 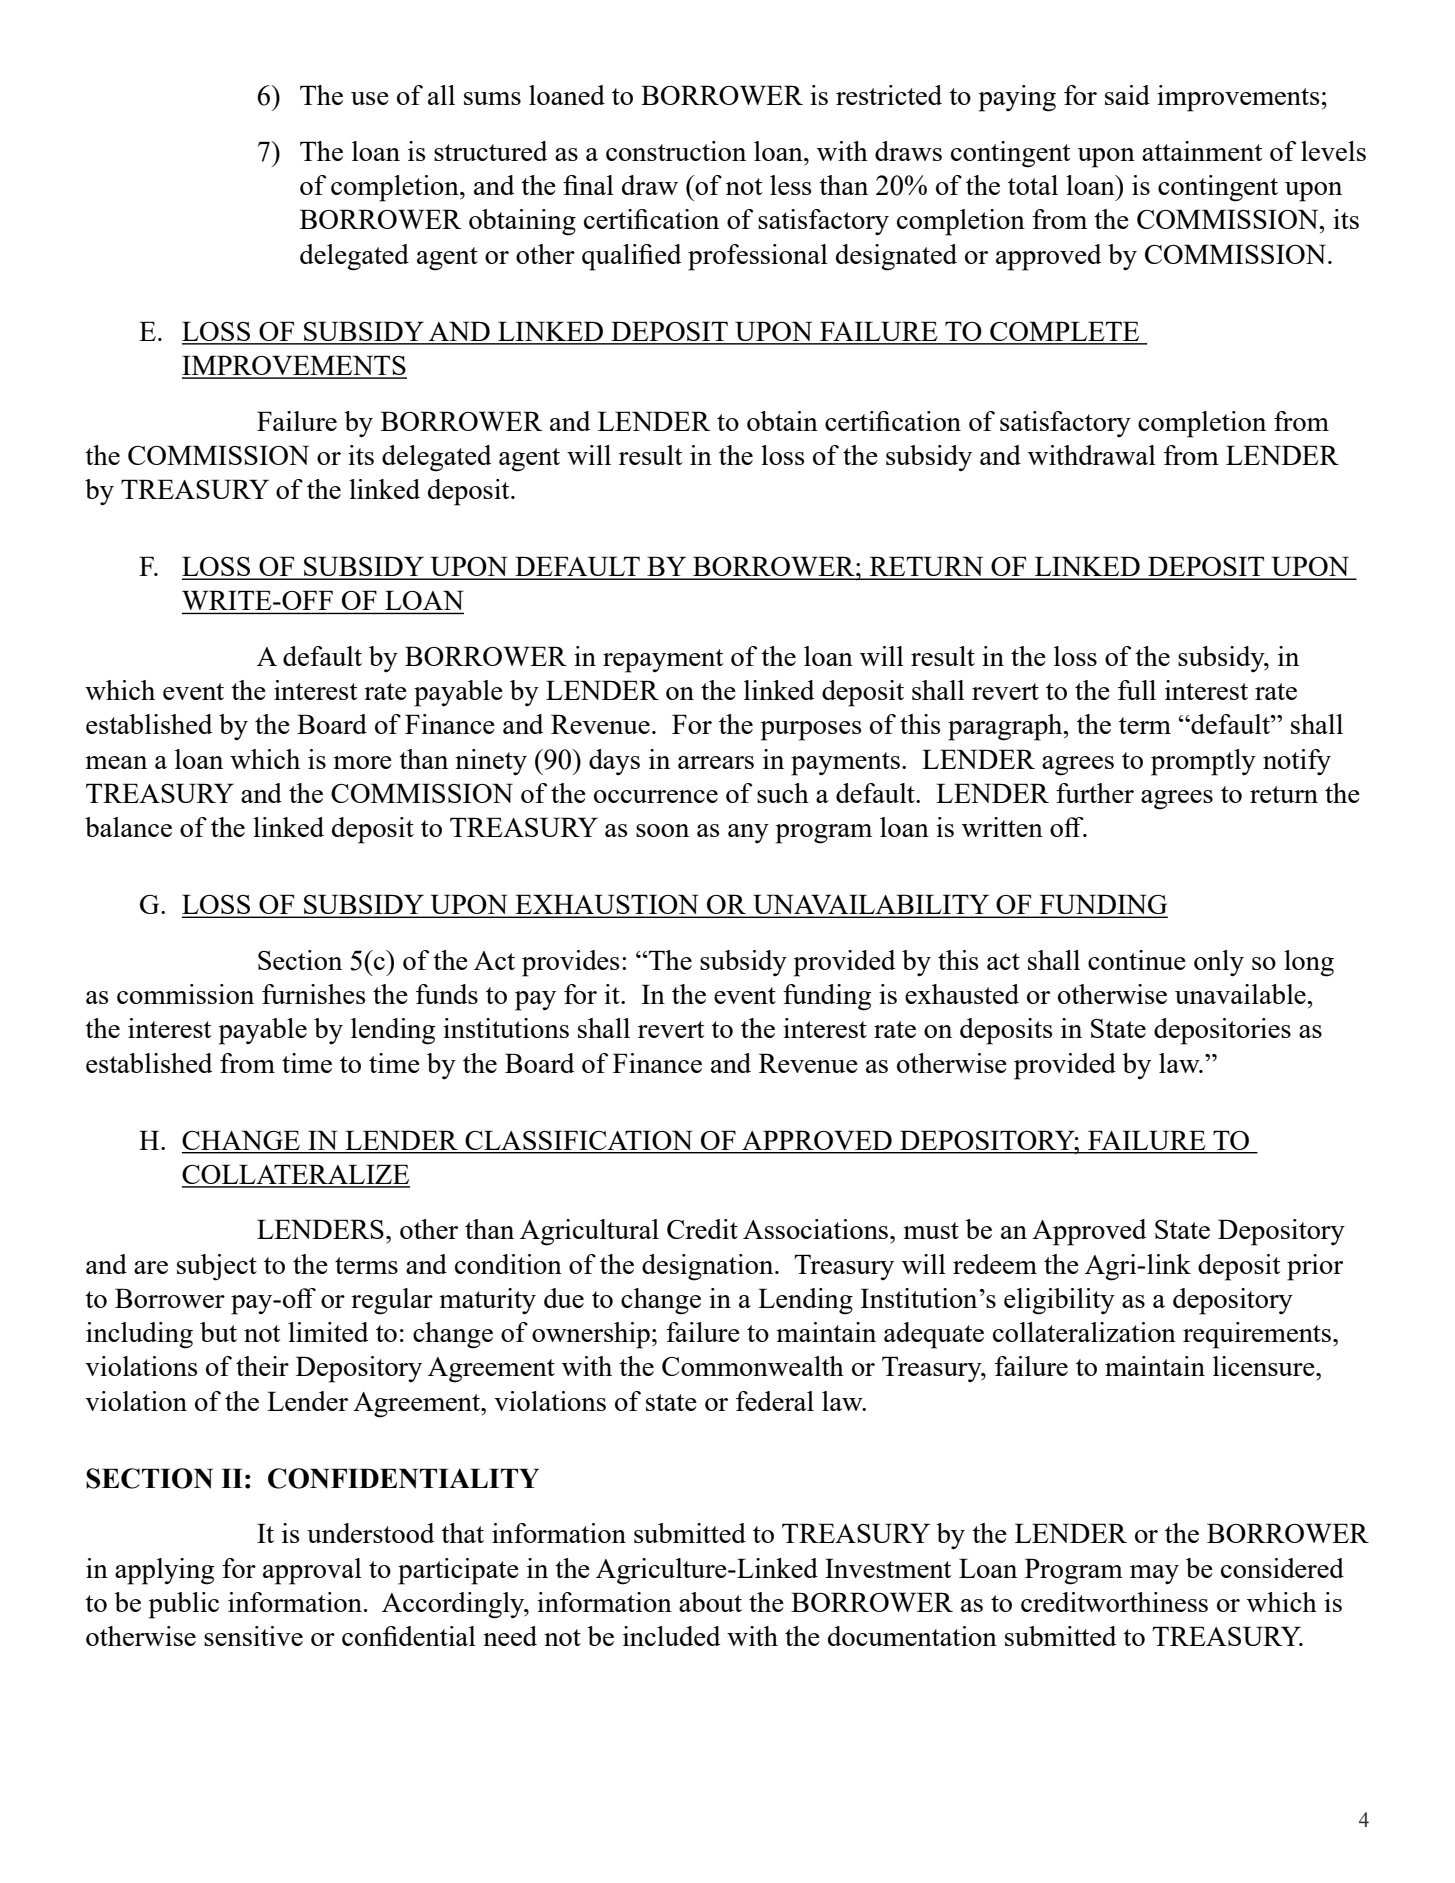 What do you see at coordinates (370, 98) in the image?
I see `use` at bounding box center [370, 98].
